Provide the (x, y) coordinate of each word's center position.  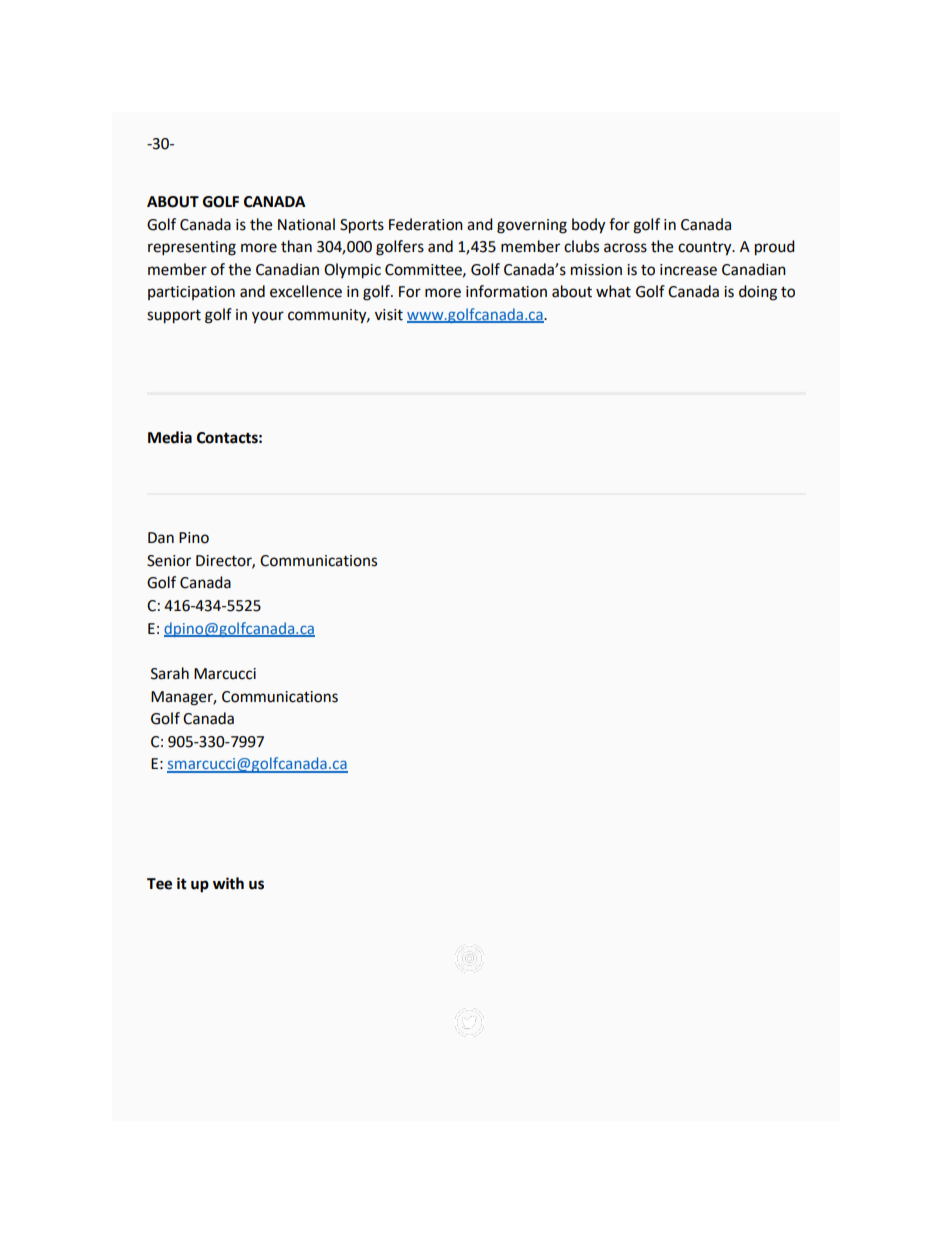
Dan (161, 538)
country (706, 249)
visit (389, 315)
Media (170, 437)
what (613, 291)
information (506, 291)
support (174, 317)
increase (688, 270)
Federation (426, 224)
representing (192, 248)
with (228, 883)
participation (191, 293)
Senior (169, 561)
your (268, 317)
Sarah (170, 673)
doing (758, 293)
